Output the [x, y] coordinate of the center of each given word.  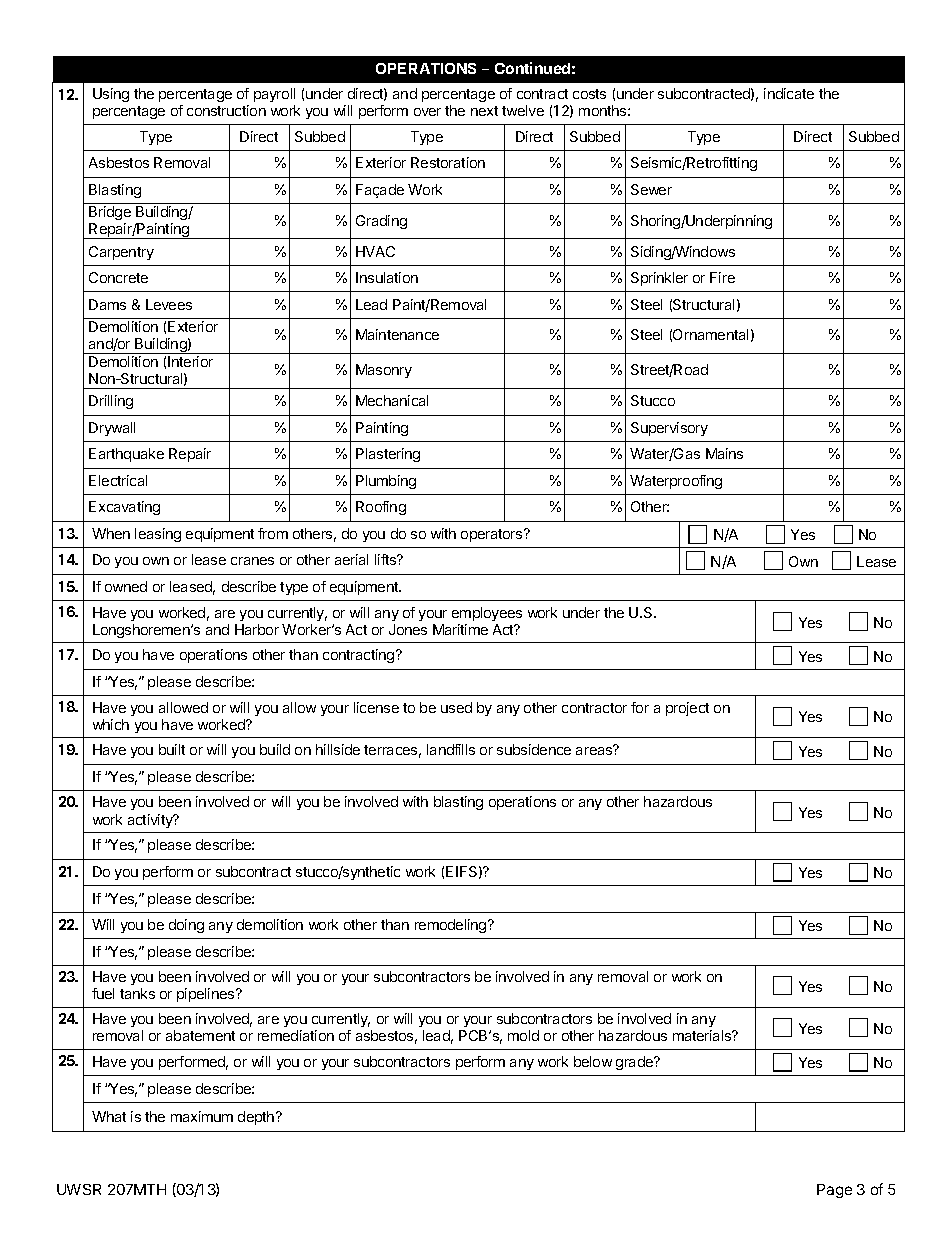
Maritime [460, 629]
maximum [202, 1116]
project [687, 709]
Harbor [257, 629]
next [484, 111]
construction [226, 110]
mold [523, 1035]
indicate [789, 93]
